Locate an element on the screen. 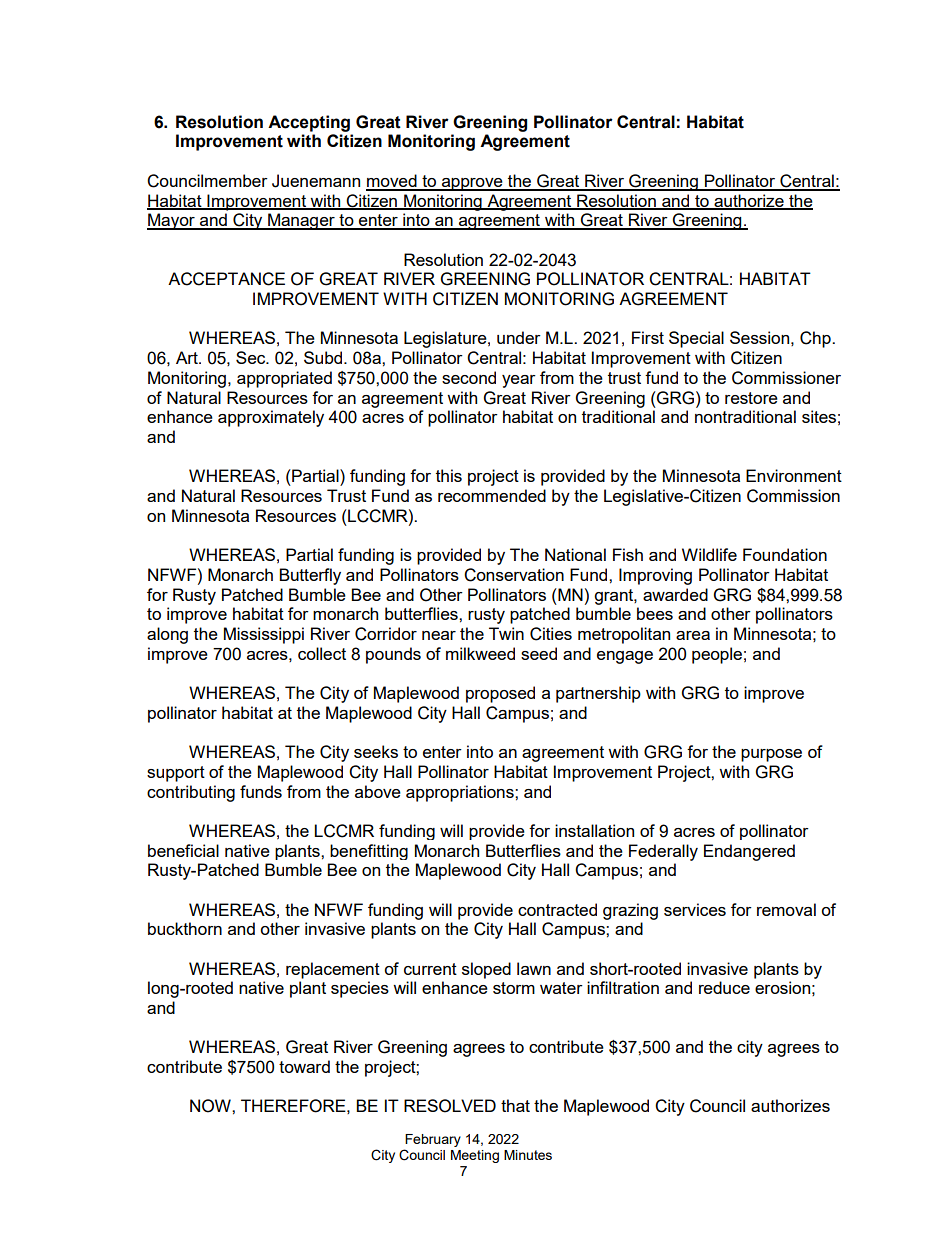 The image size is (952, 1233). people is located at coordinates (717, 655).
